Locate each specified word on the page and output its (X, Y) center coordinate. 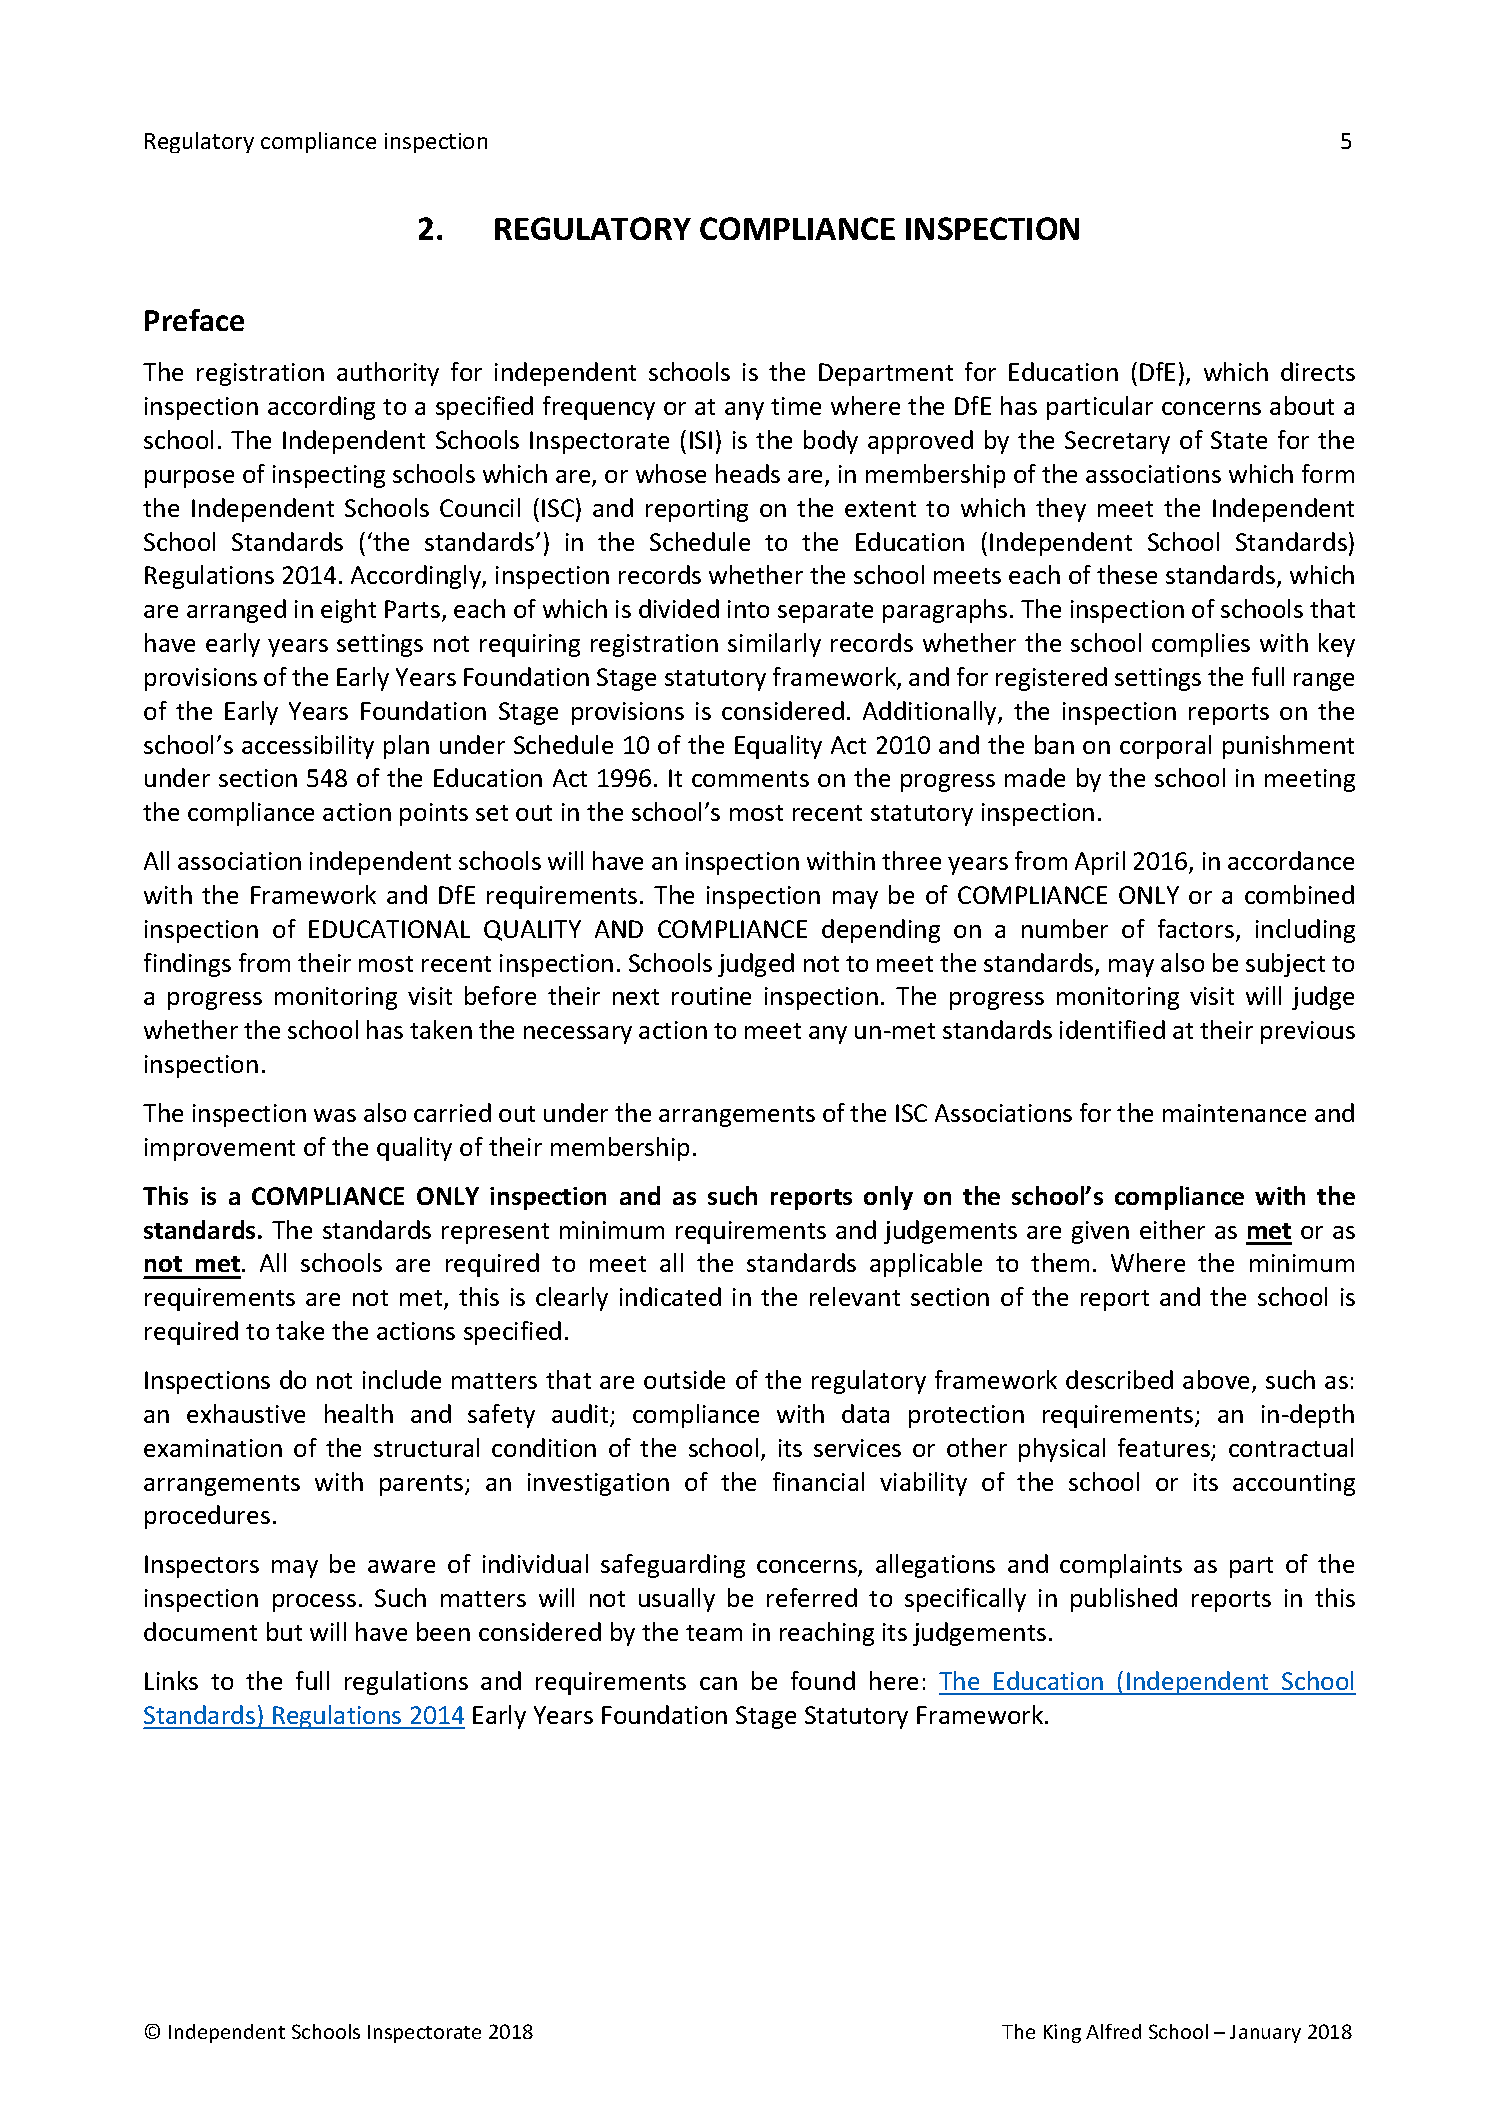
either (1172, 1229)
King (1062, 2033)
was (335, 1115)
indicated (670, 1296)
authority (388, 374)
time (796, 406)
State (1239, 440)
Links (171, 1680)
